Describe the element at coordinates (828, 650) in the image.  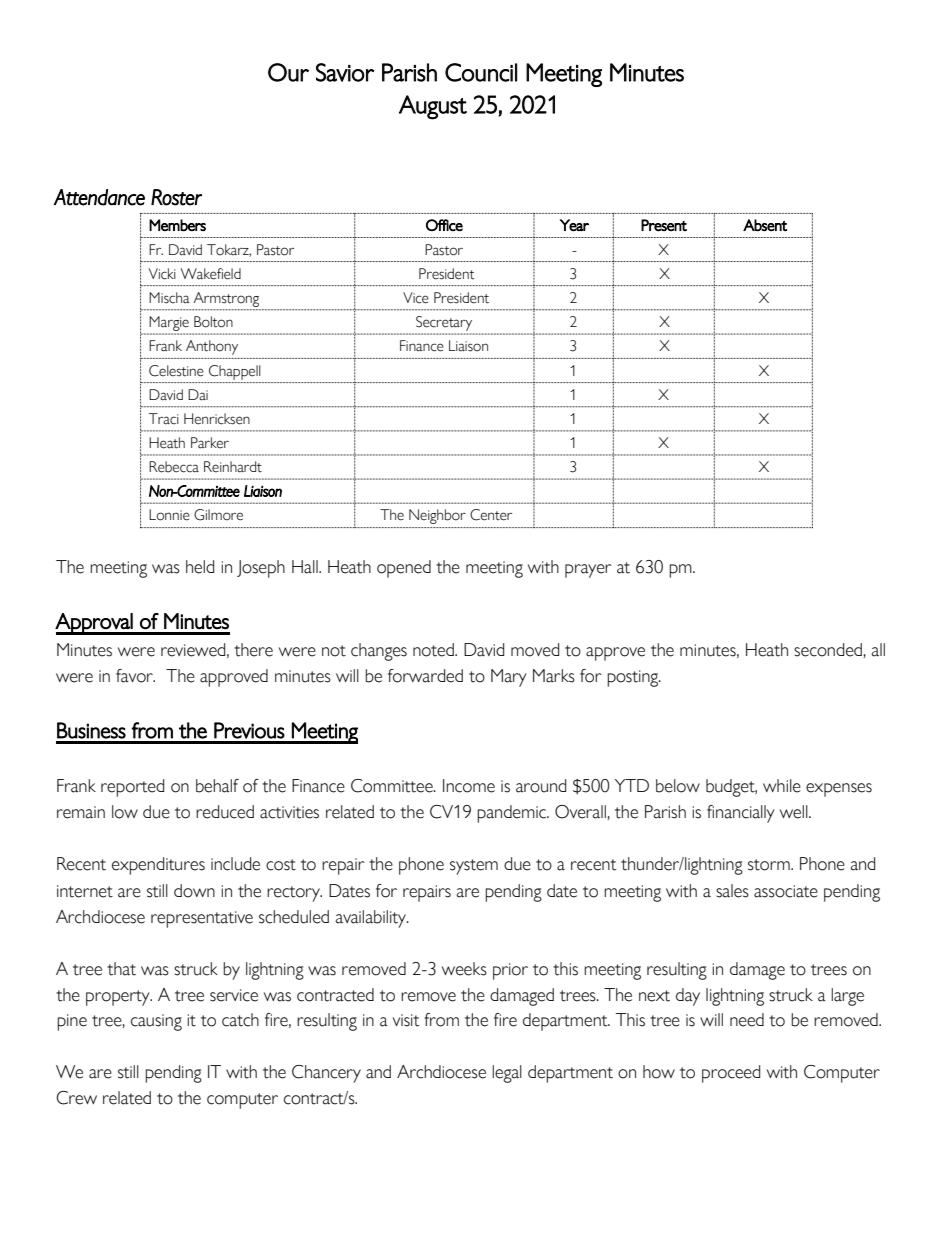
I see `seconded` at that location.
